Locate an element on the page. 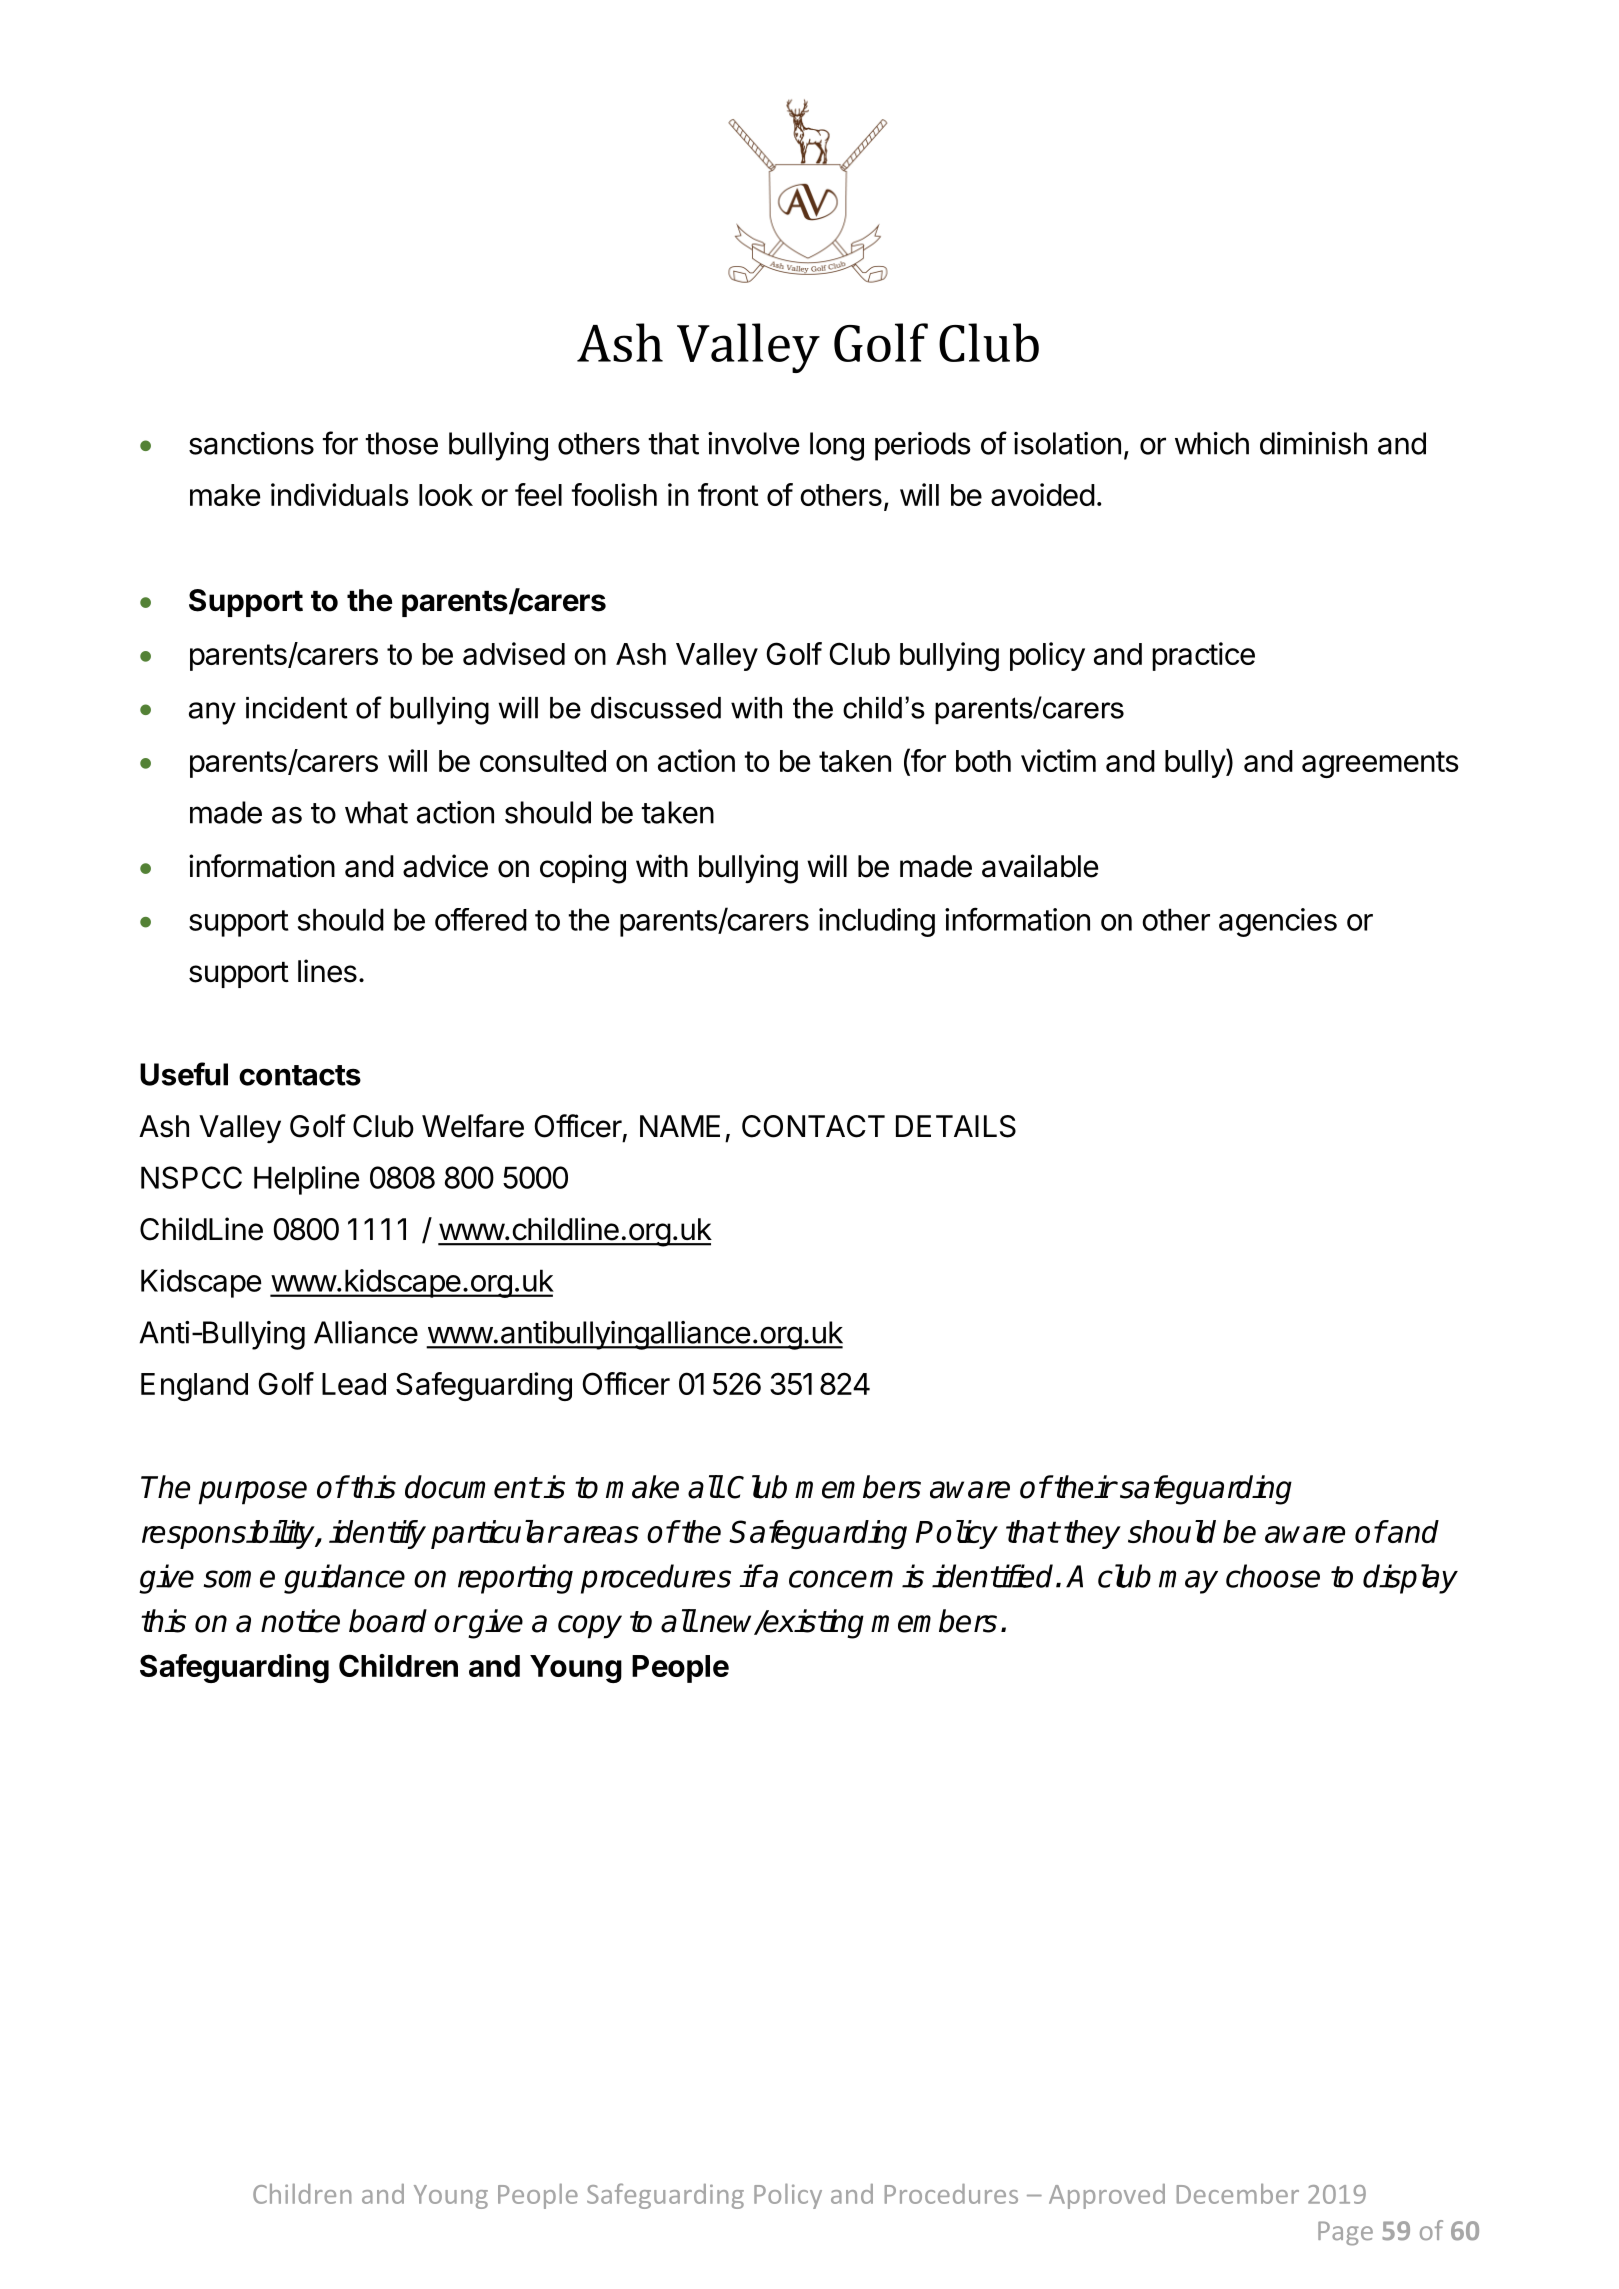  choose is located at coordinates (1273, 1576).
